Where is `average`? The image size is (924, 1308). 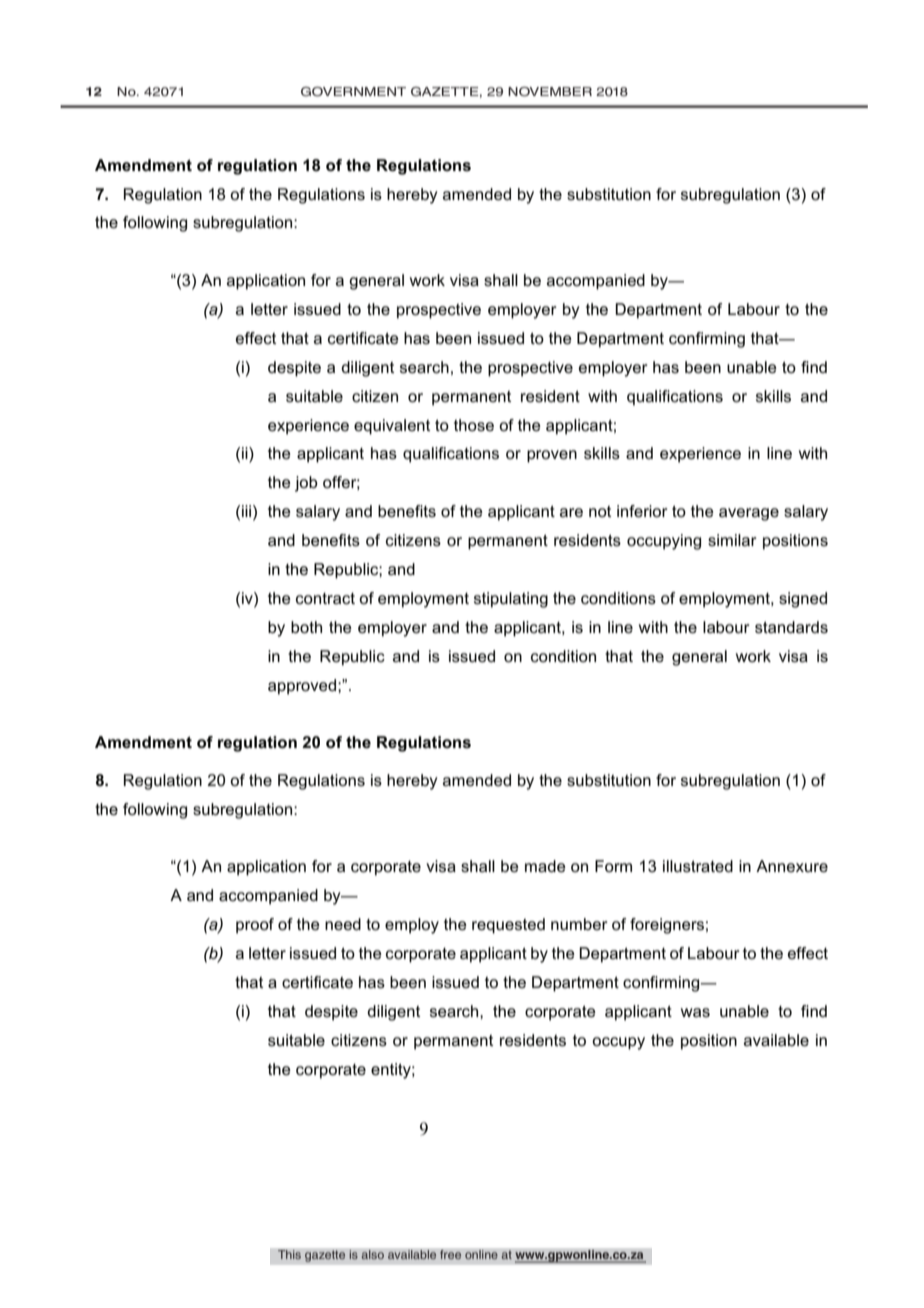
average is located at coordinates (749, 514).
